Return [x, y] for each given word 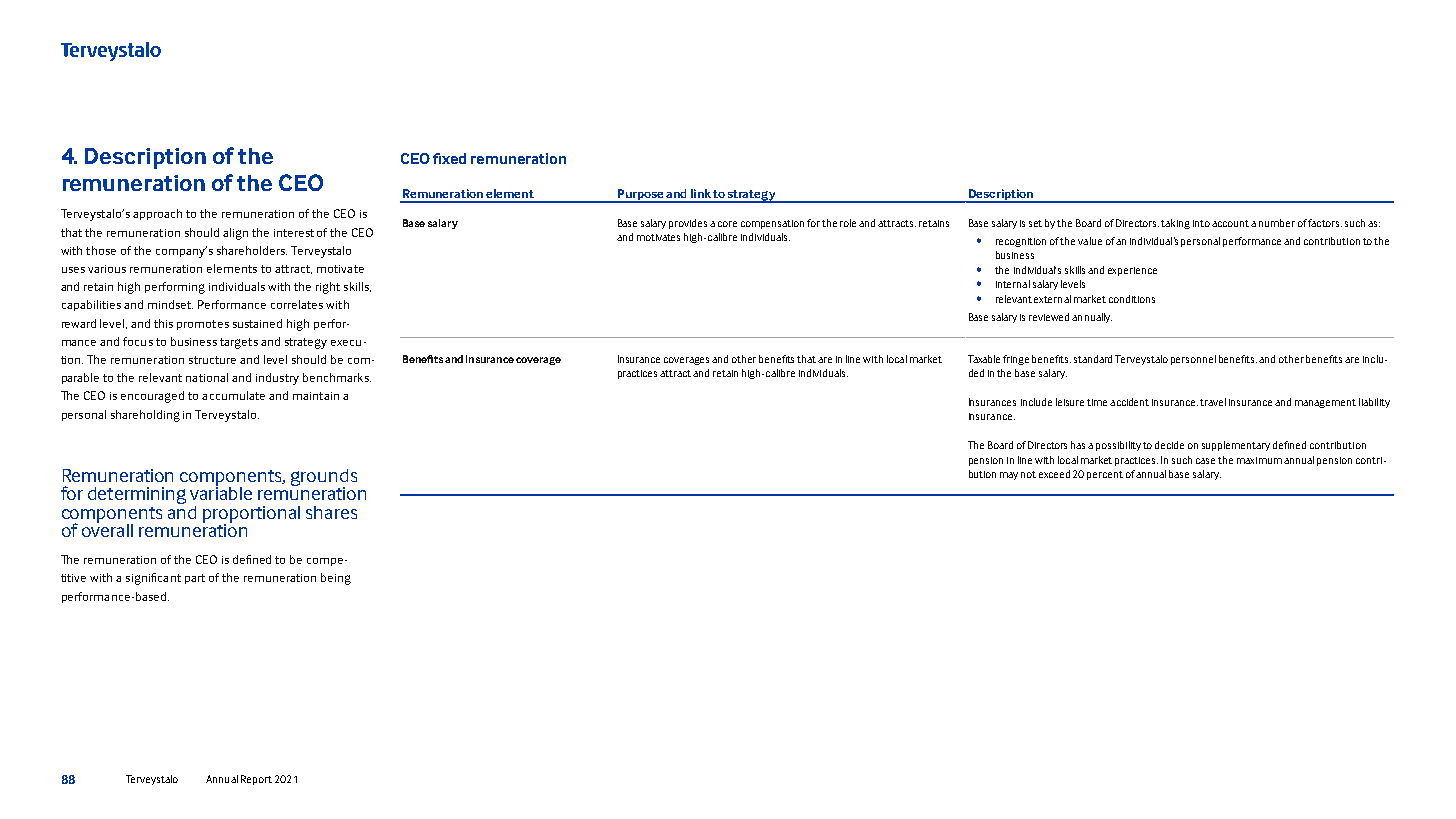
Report [256, 780]
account [1230, 223]
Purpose [641, 196]
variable [221, 492]
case [1205, 461]
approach [157, 214]
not [1028, 474]
